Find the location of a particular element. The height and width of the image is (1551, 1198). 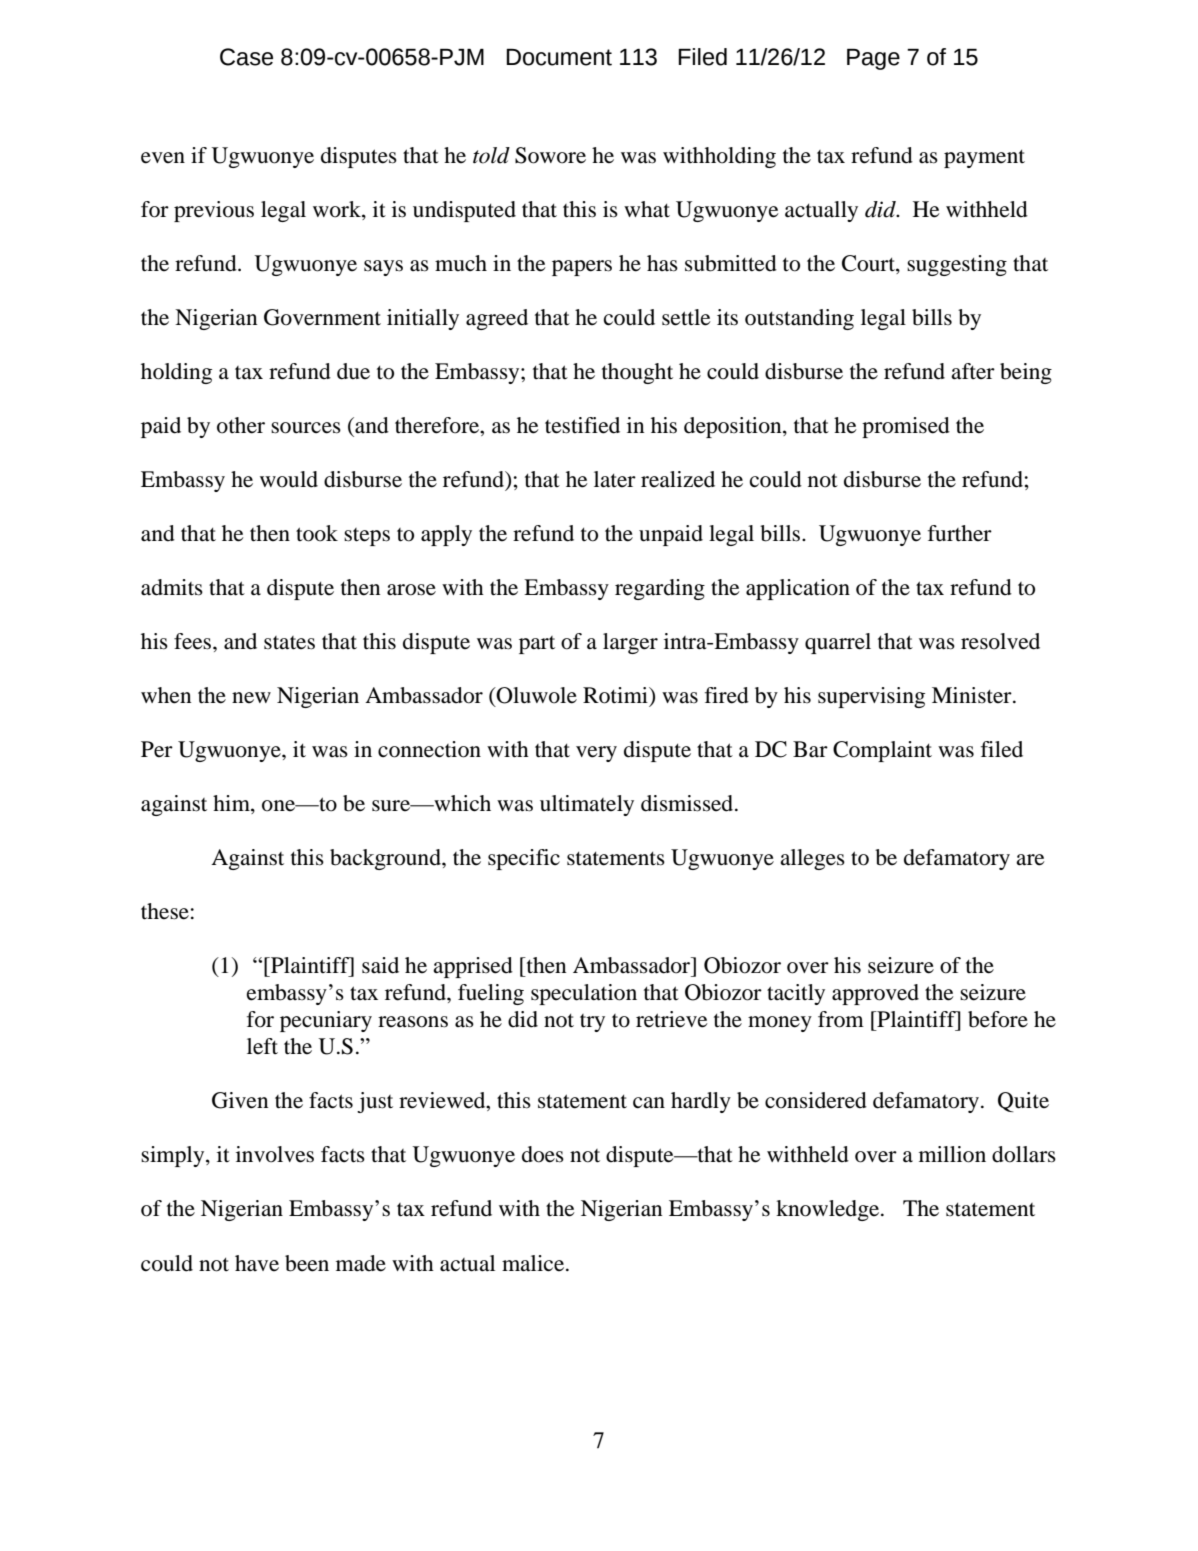

Document is located at coordinates (559, 57).
